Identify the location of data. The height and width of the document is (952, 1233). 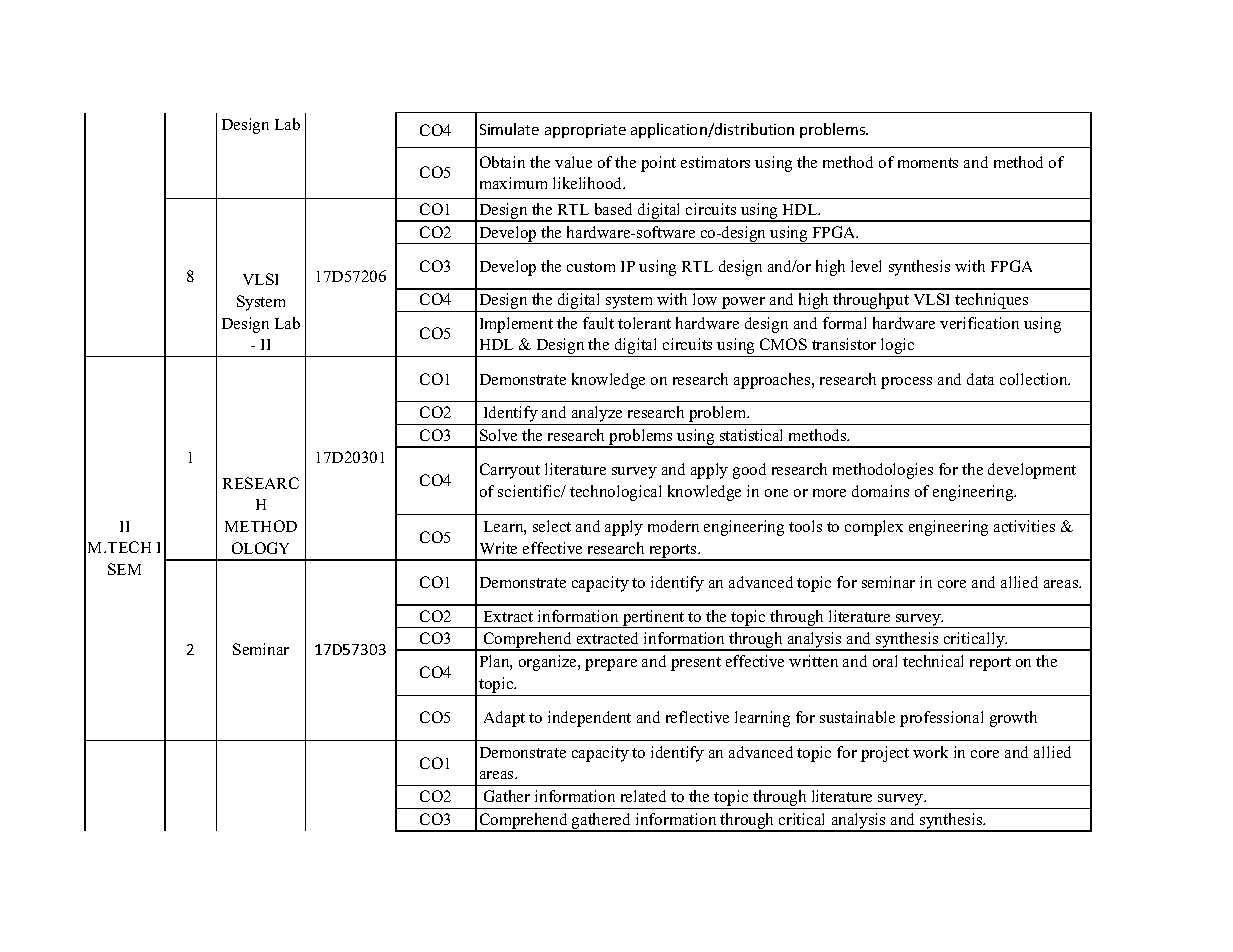
(980, 379).
